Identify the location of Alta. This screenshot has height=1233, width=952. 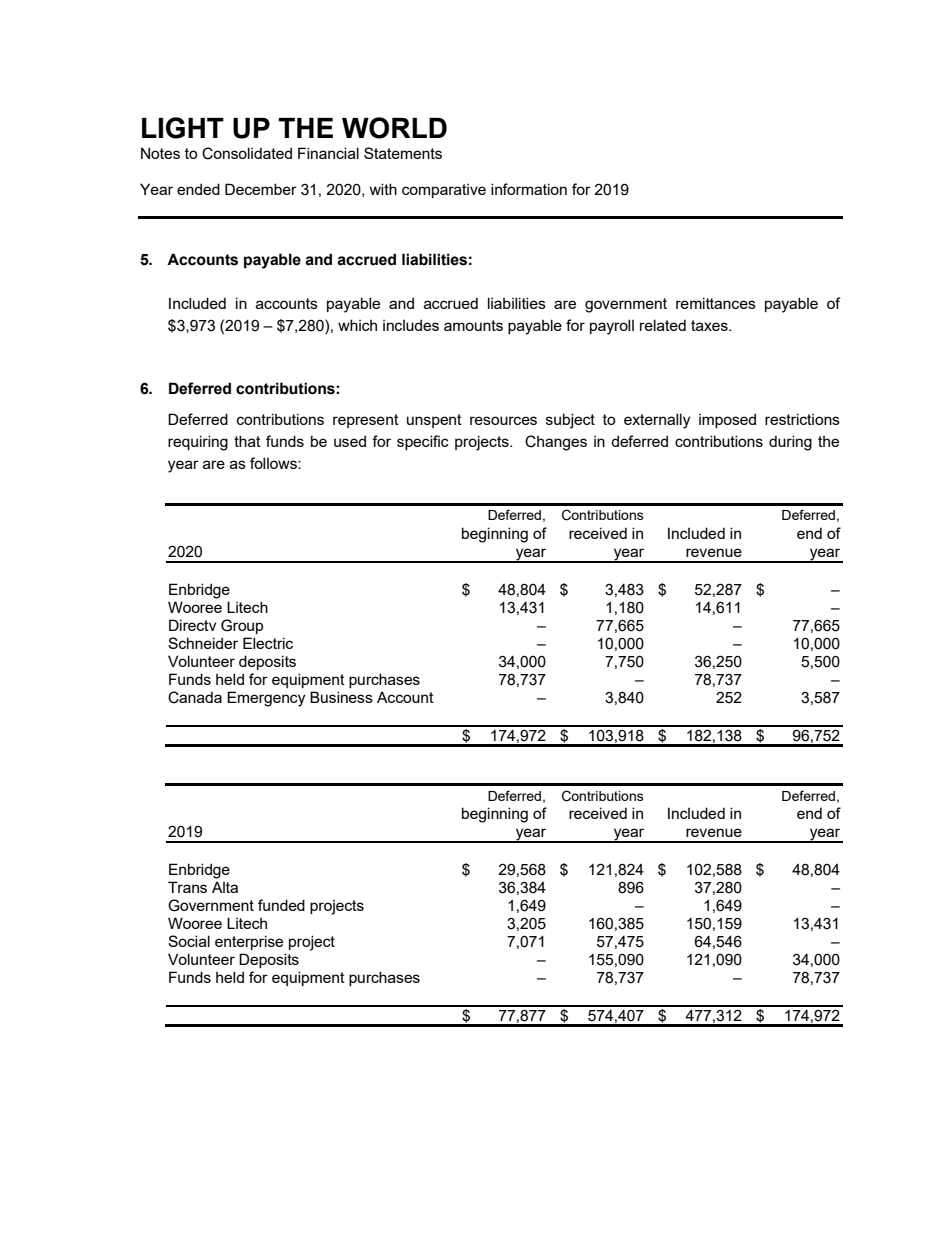
(225, 887).
